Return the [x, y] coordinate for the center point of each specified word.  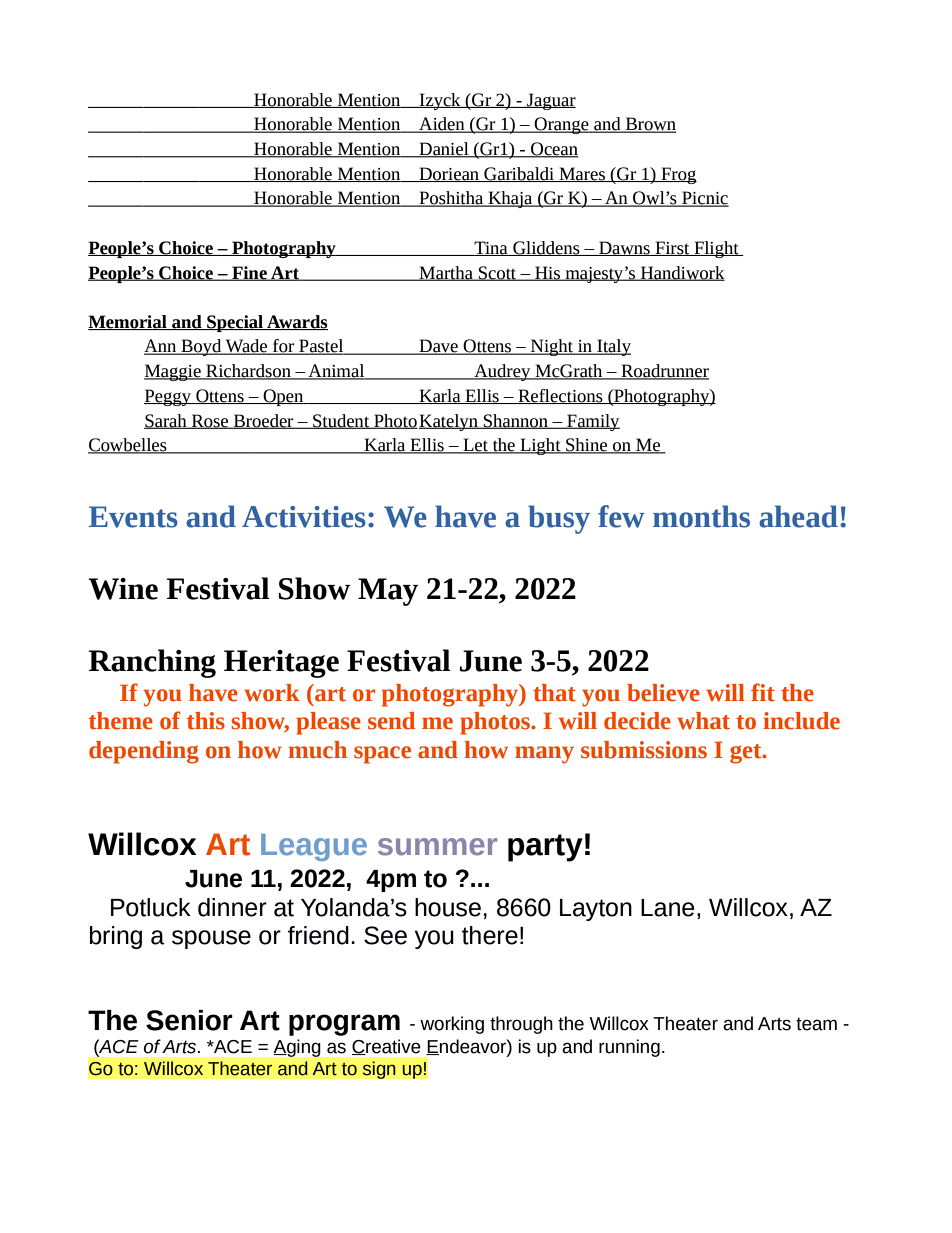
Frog [678, 175]
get [747, 754]
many [544, 755]
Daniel [444, 150]
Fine [249, 273]
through [521, 1025]
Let [475, 446]
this [206, 721]
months [701, 516]
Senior [189, 1020]
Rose [210, 421]
